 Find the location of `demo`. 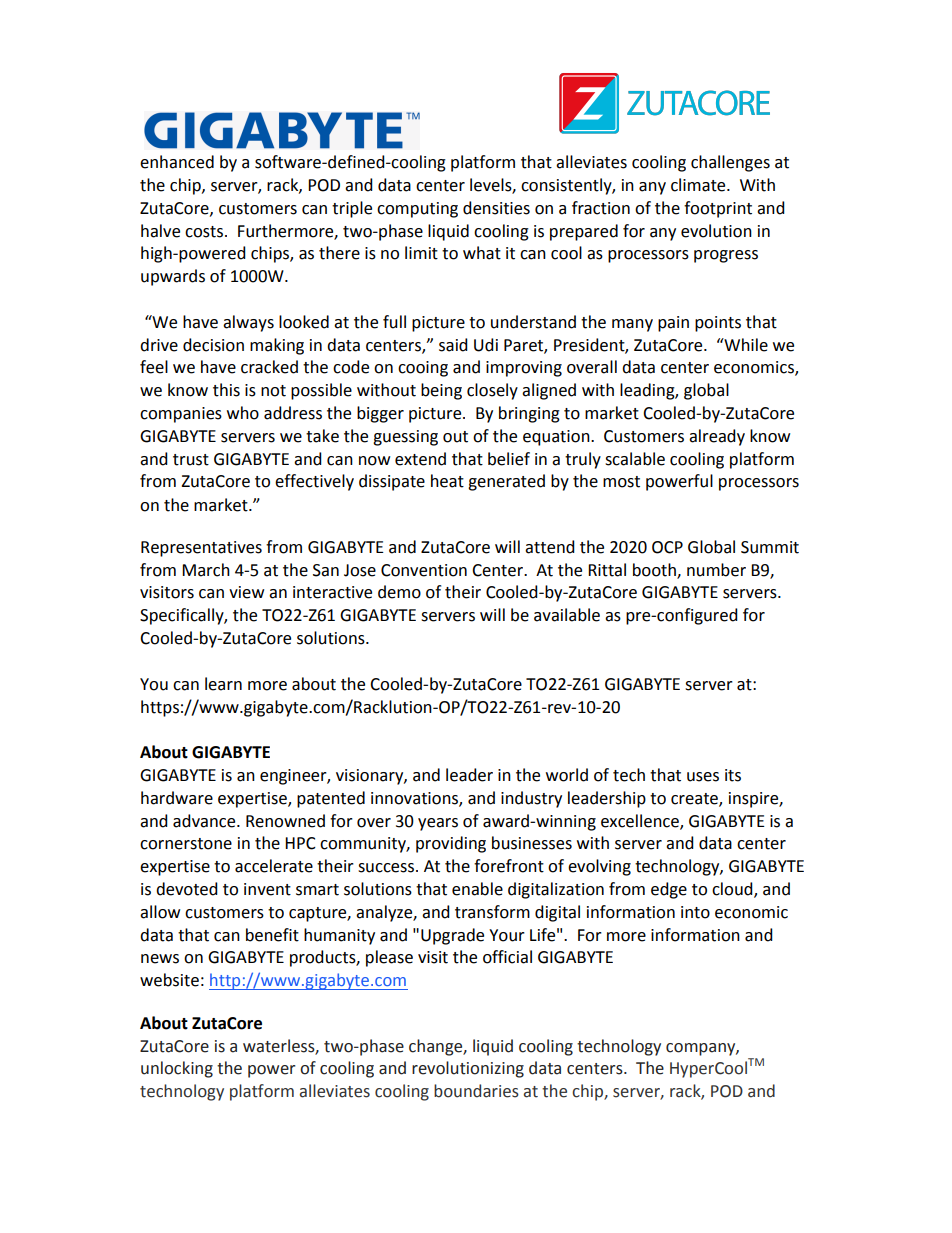

demo is located at coordinates (399, 592).
